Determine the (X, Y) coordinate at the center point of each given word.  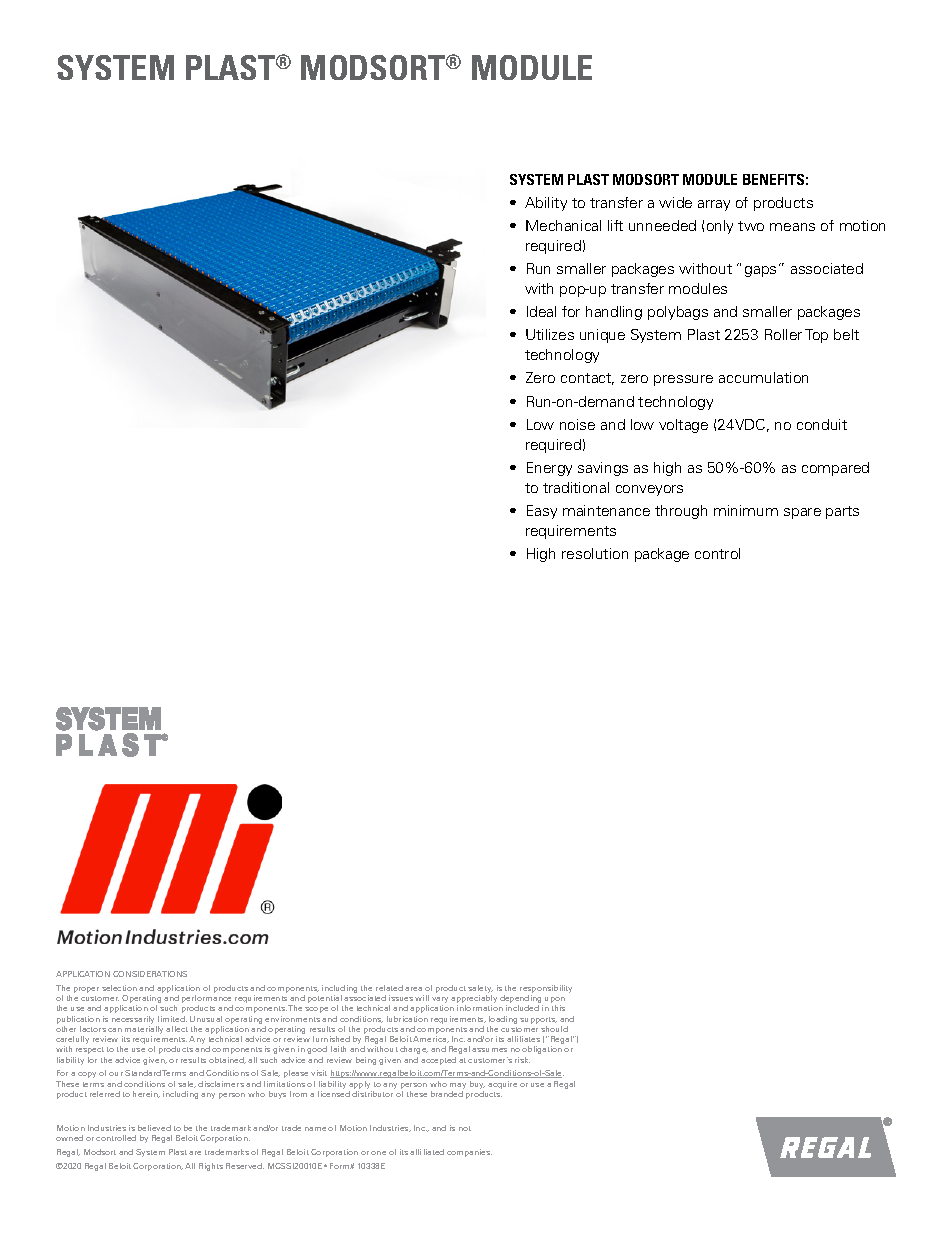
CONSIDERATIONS (150, 974)
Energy (549, 469)
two (751, 226)
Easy (542, 512)
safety (480, 989)
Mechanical (563, 225)
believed (154, 1128)
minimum (746, 510)
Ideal (541, 311)
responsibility (546, 989)
